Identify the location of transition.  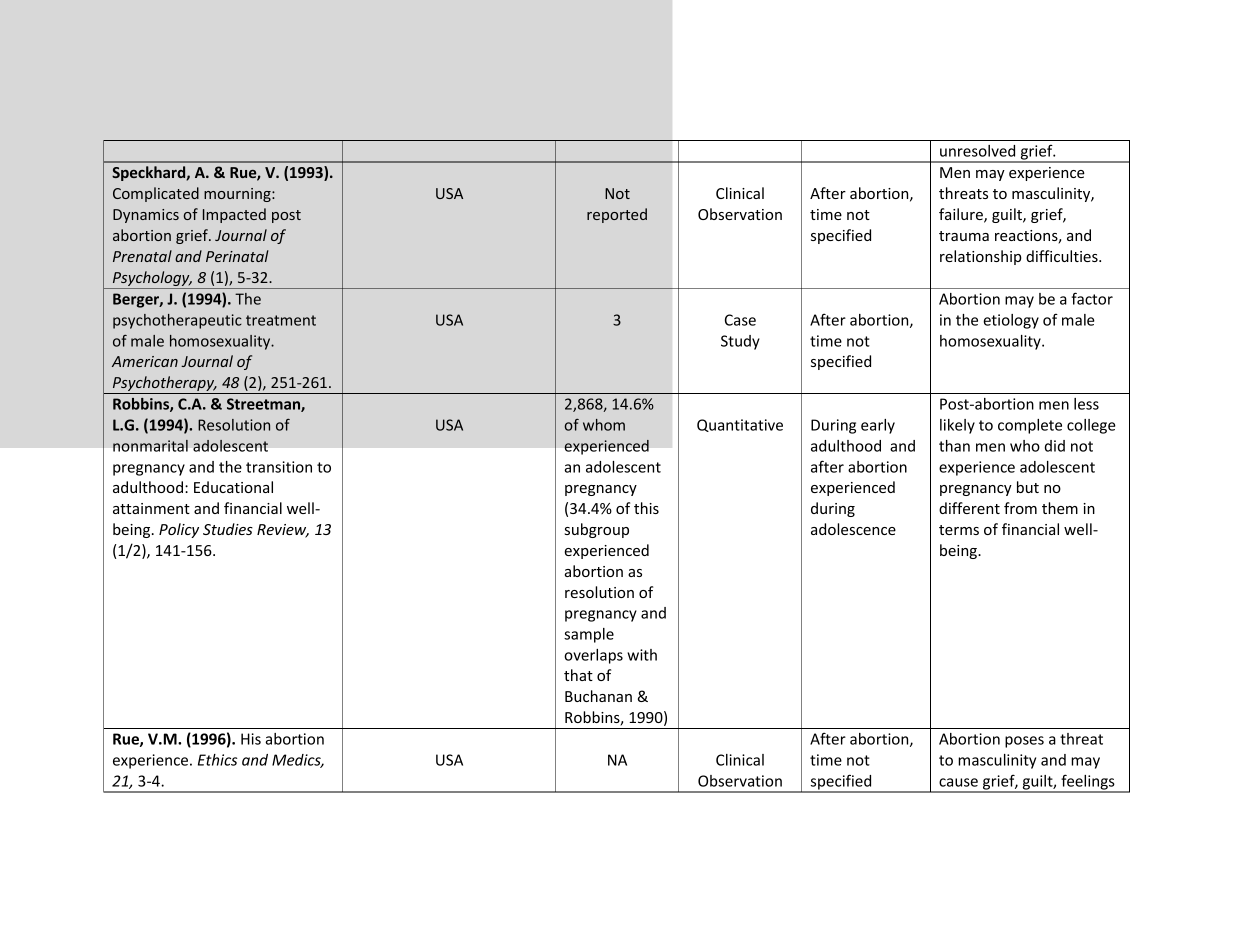
(279, 467).
